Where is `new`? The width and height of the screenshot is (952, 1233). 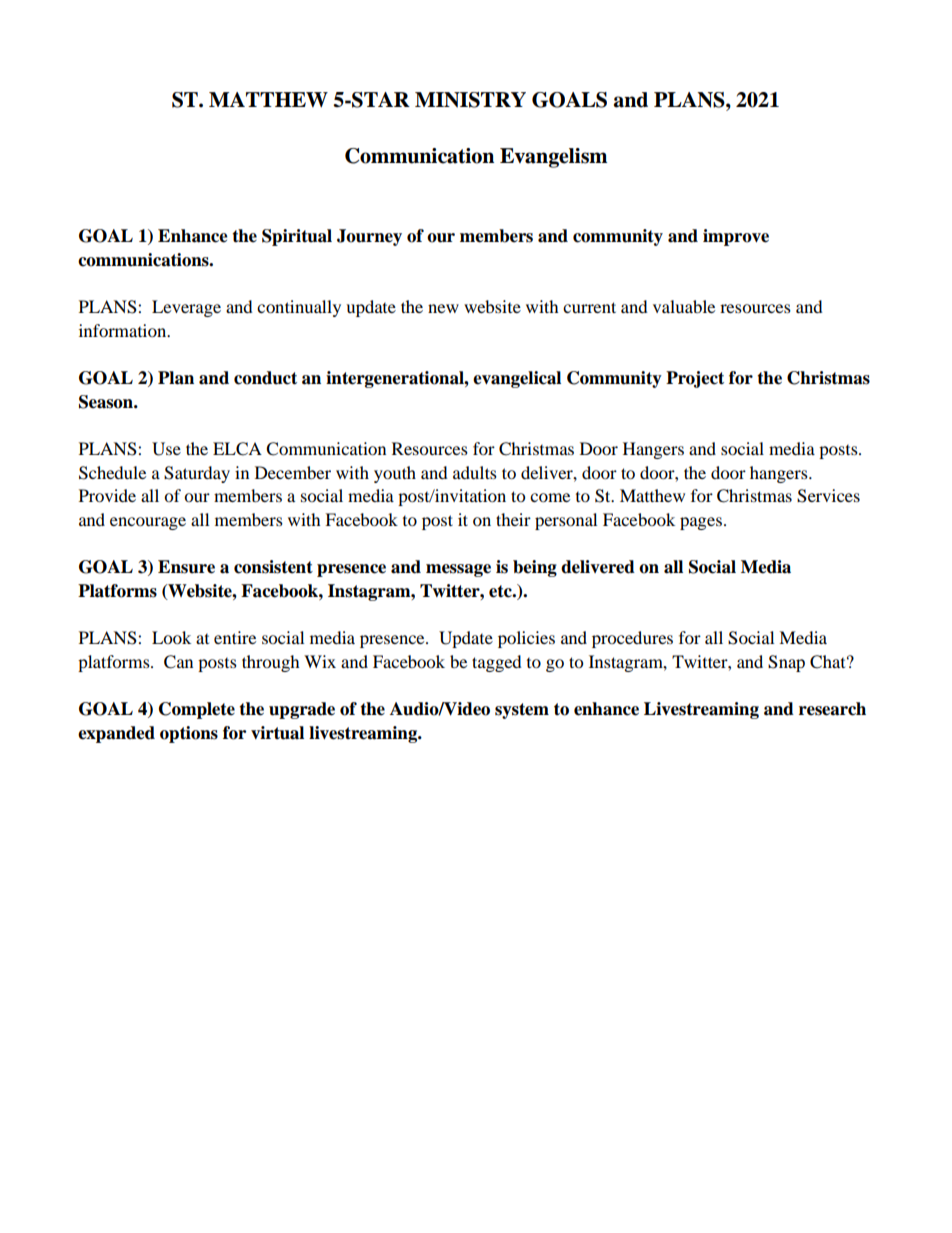
new is located at coordinates (443, 308).
